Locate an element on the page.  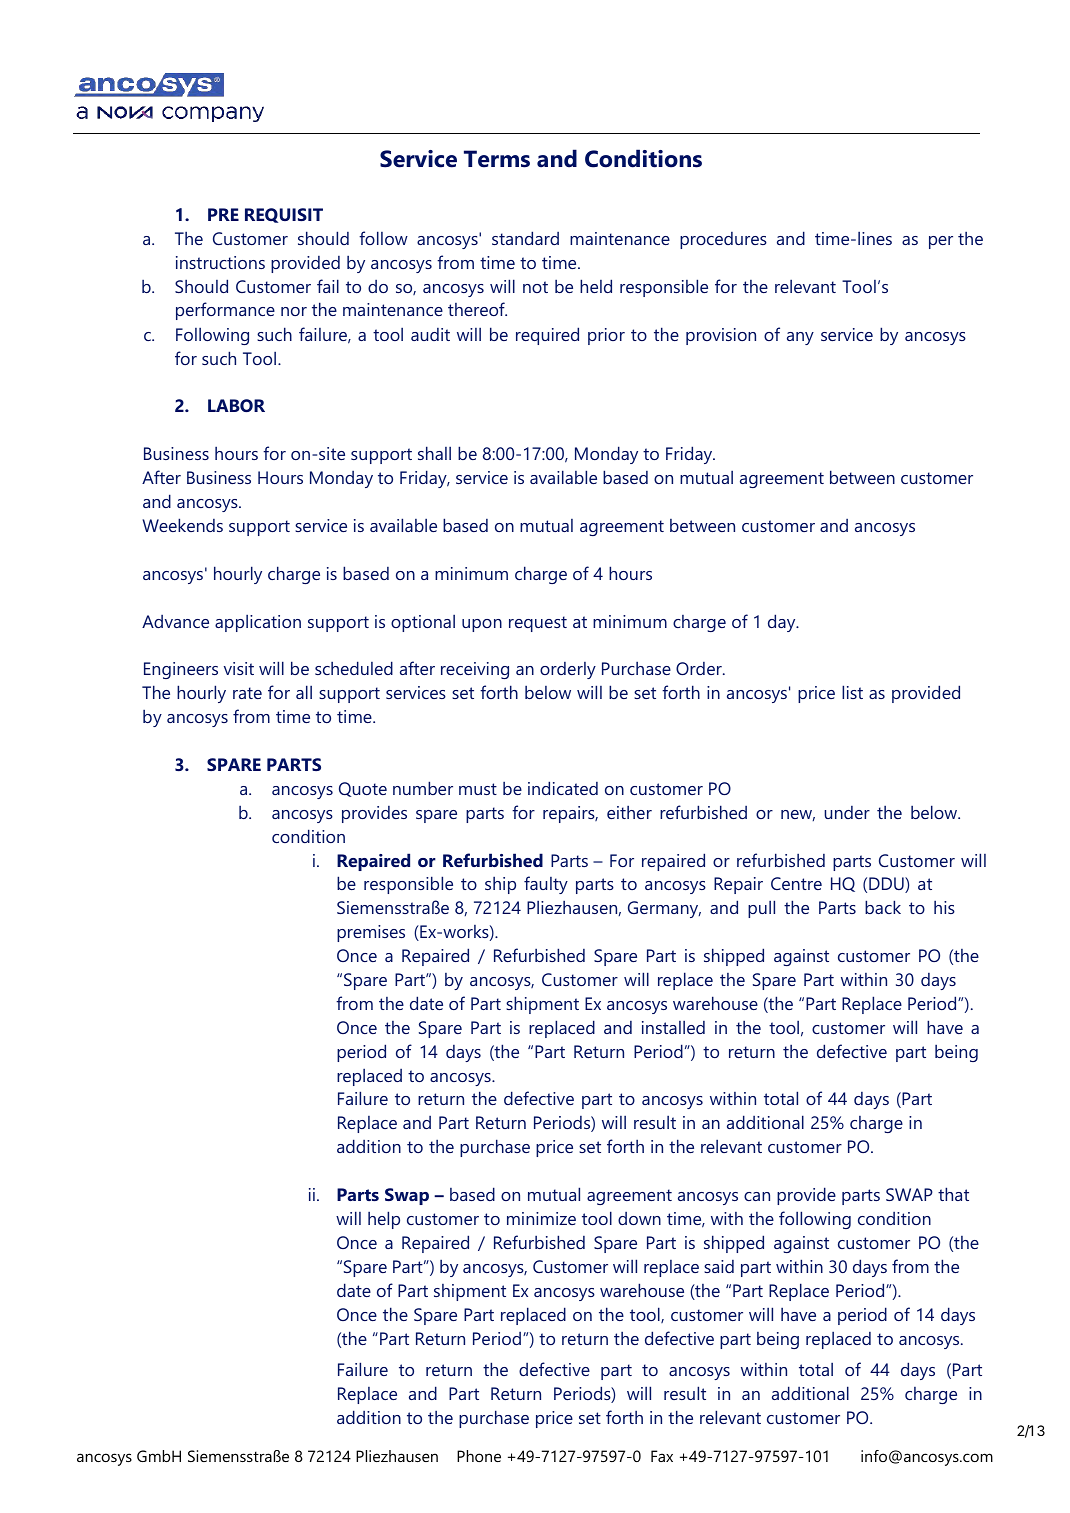
Quote is located at coordinates (363, 789).
